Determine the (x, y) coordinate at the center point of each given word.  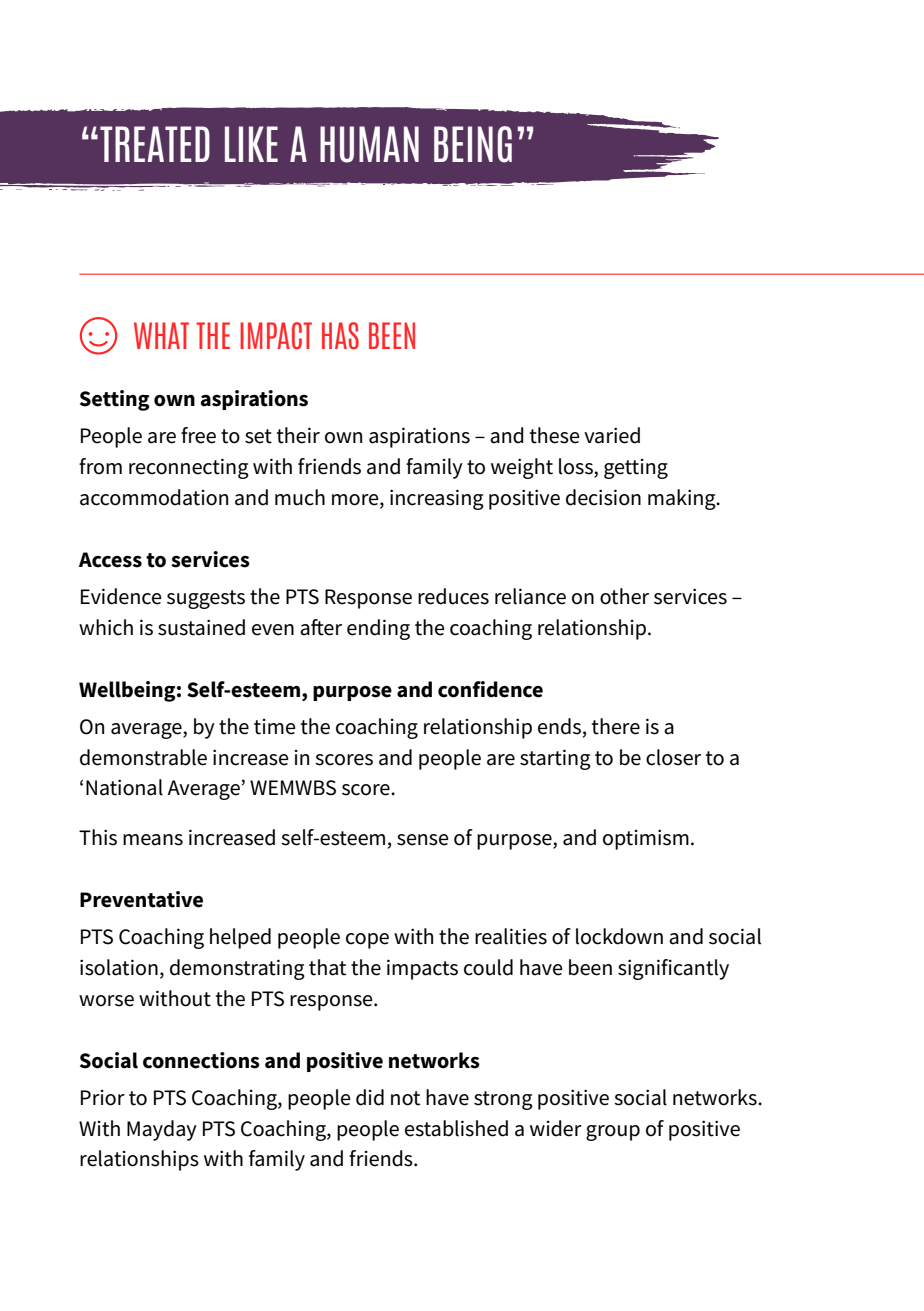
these (555, 435)
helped (240, 938)
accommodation (154, 497)
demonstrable (143, 757)
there (616, 726)
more (356, 500)
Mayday (162, 1130)
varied (612, 435)
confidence (490, 689)
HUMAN (369, 144)
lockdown (619, 936)
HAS (340, 335)
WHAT (161, 335)
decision (603, 497)
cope (367, 941)
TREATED (155, 144)
